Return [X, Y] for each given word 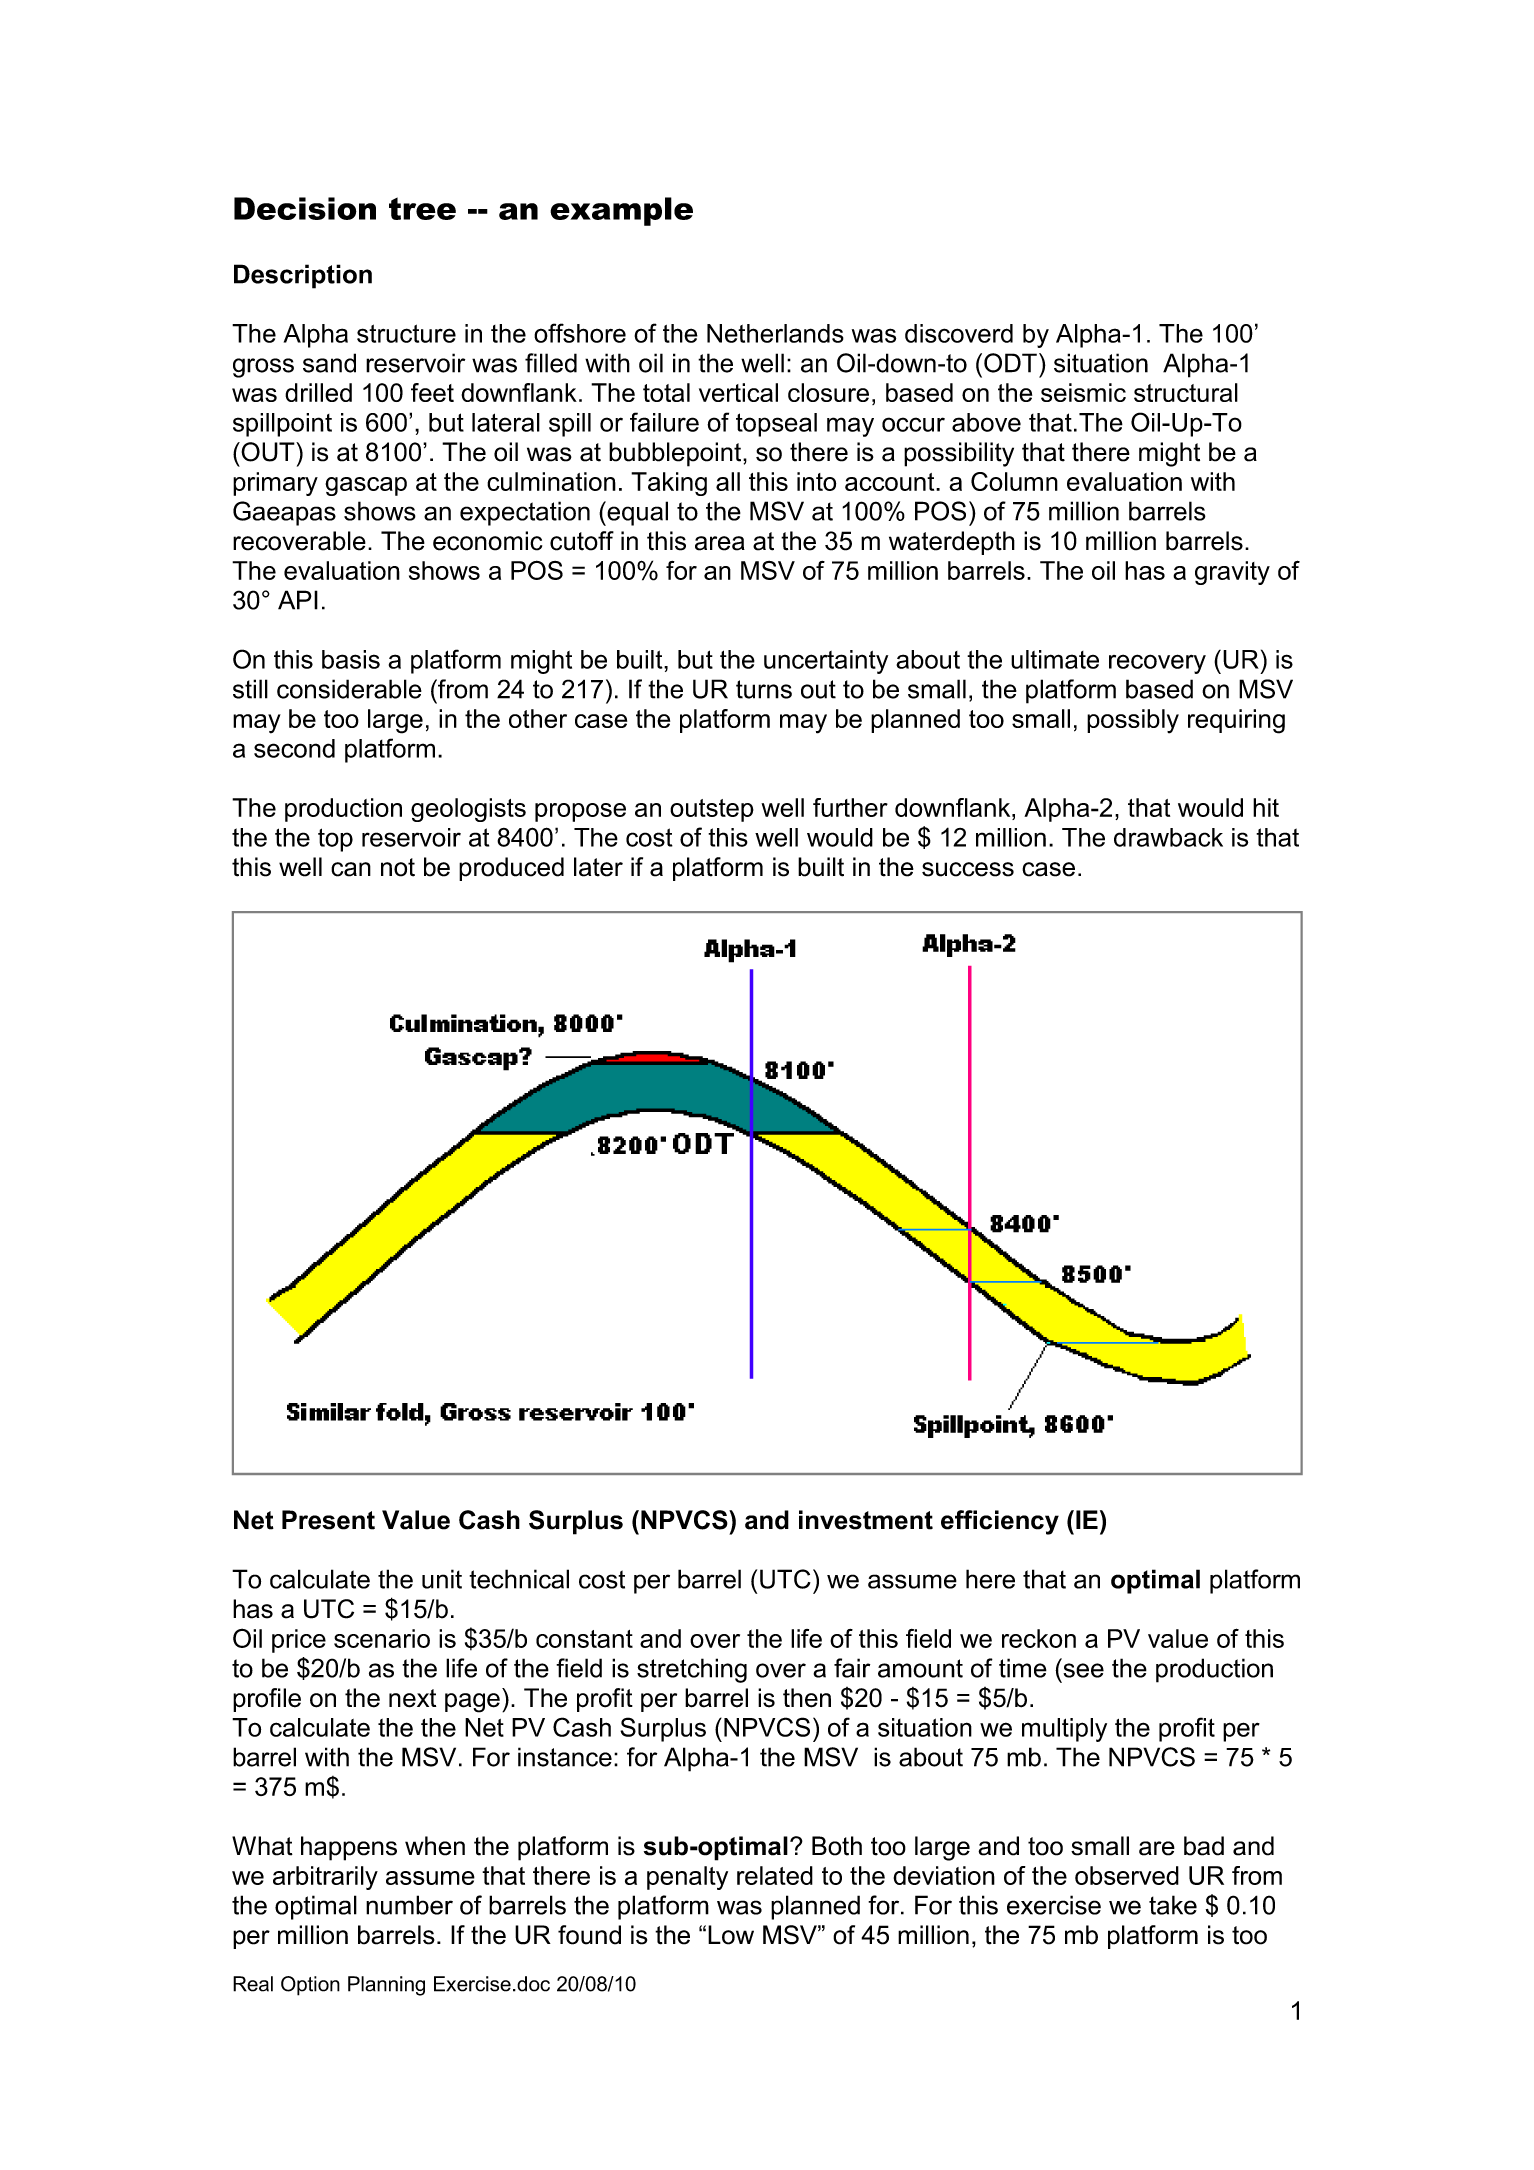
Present [328, 1520]
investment [866, 1520]
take [1173, 1905]
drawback [1168, 837]
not [398, 867]
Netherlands [775, 333]
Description [303, 276]
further [850, 807]
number [409, 1905]
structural [1186, 392]
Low [731, 1935]
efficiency [1000, 1522]
